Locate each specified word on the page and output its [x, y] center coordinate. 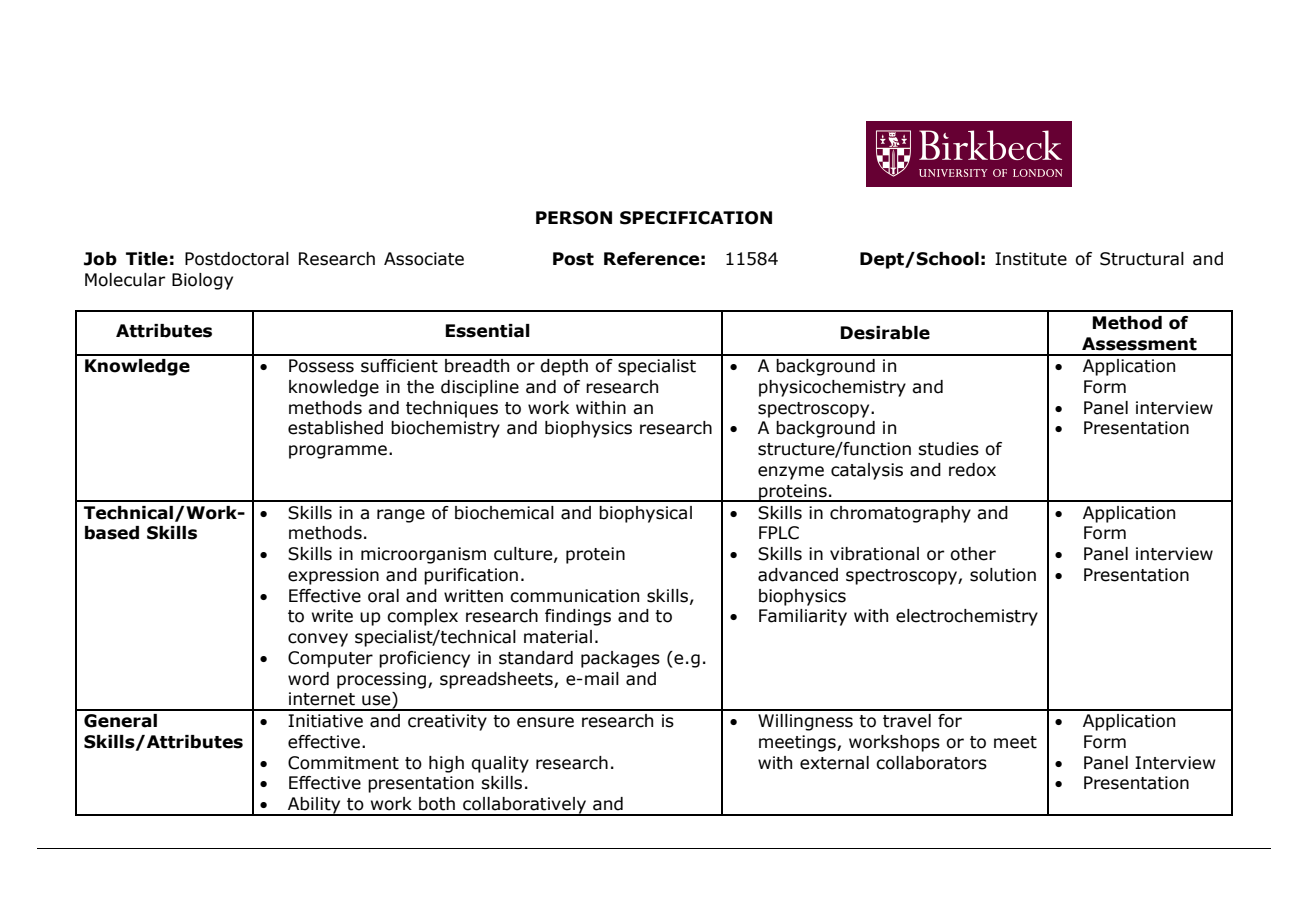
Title [147, 259]
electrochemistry [967, 617]
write [332, 616]
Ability [314, 806]
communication [574, 596]
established [335, 428]
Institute [1031, 259]
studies [948, 449]
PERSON [574, 218]
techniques [452, 409]
